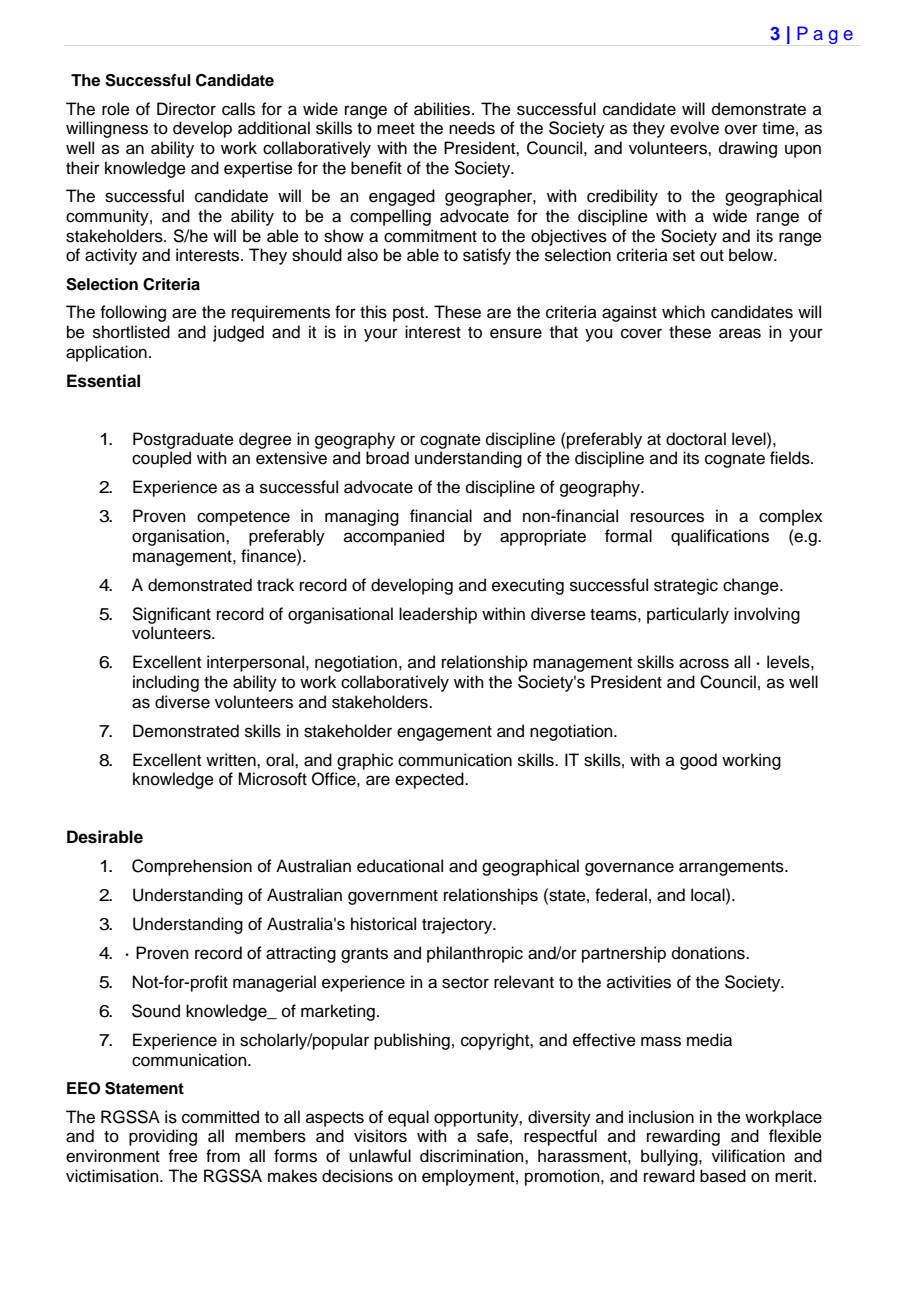  I want to click on vilification, so click(748, 1156).
